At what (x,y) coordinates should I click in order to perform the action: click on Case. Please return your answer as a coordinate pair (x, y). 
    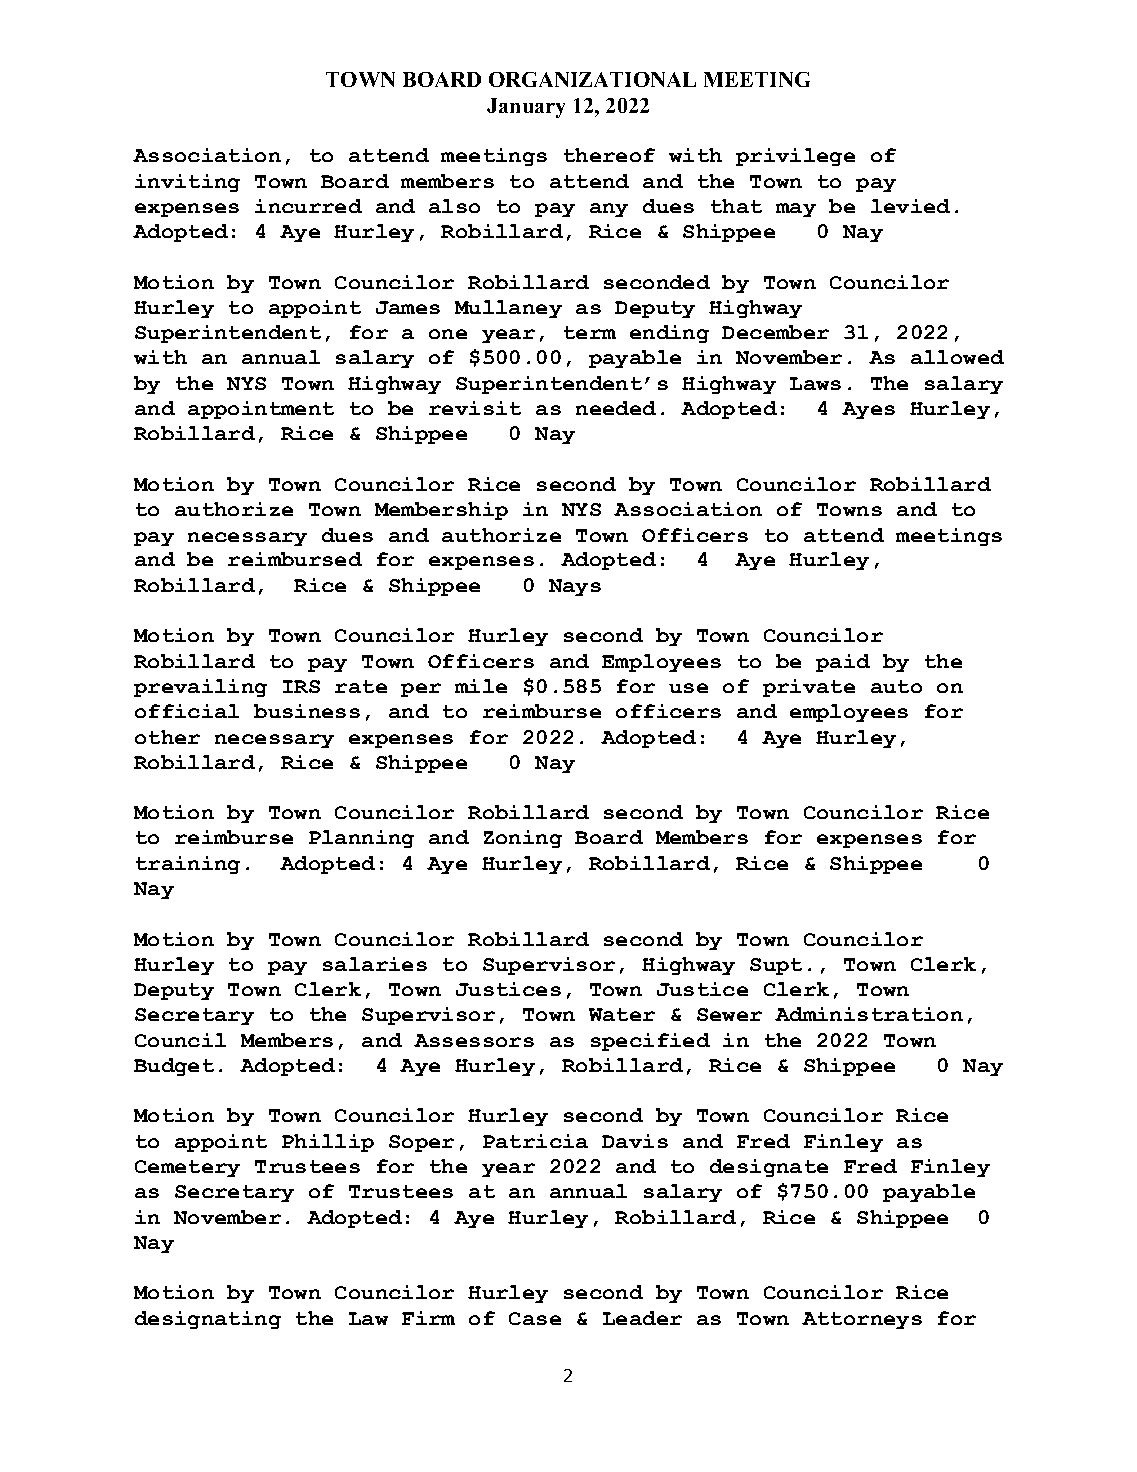
    Looking at the image, I should click on (535, 1318).
